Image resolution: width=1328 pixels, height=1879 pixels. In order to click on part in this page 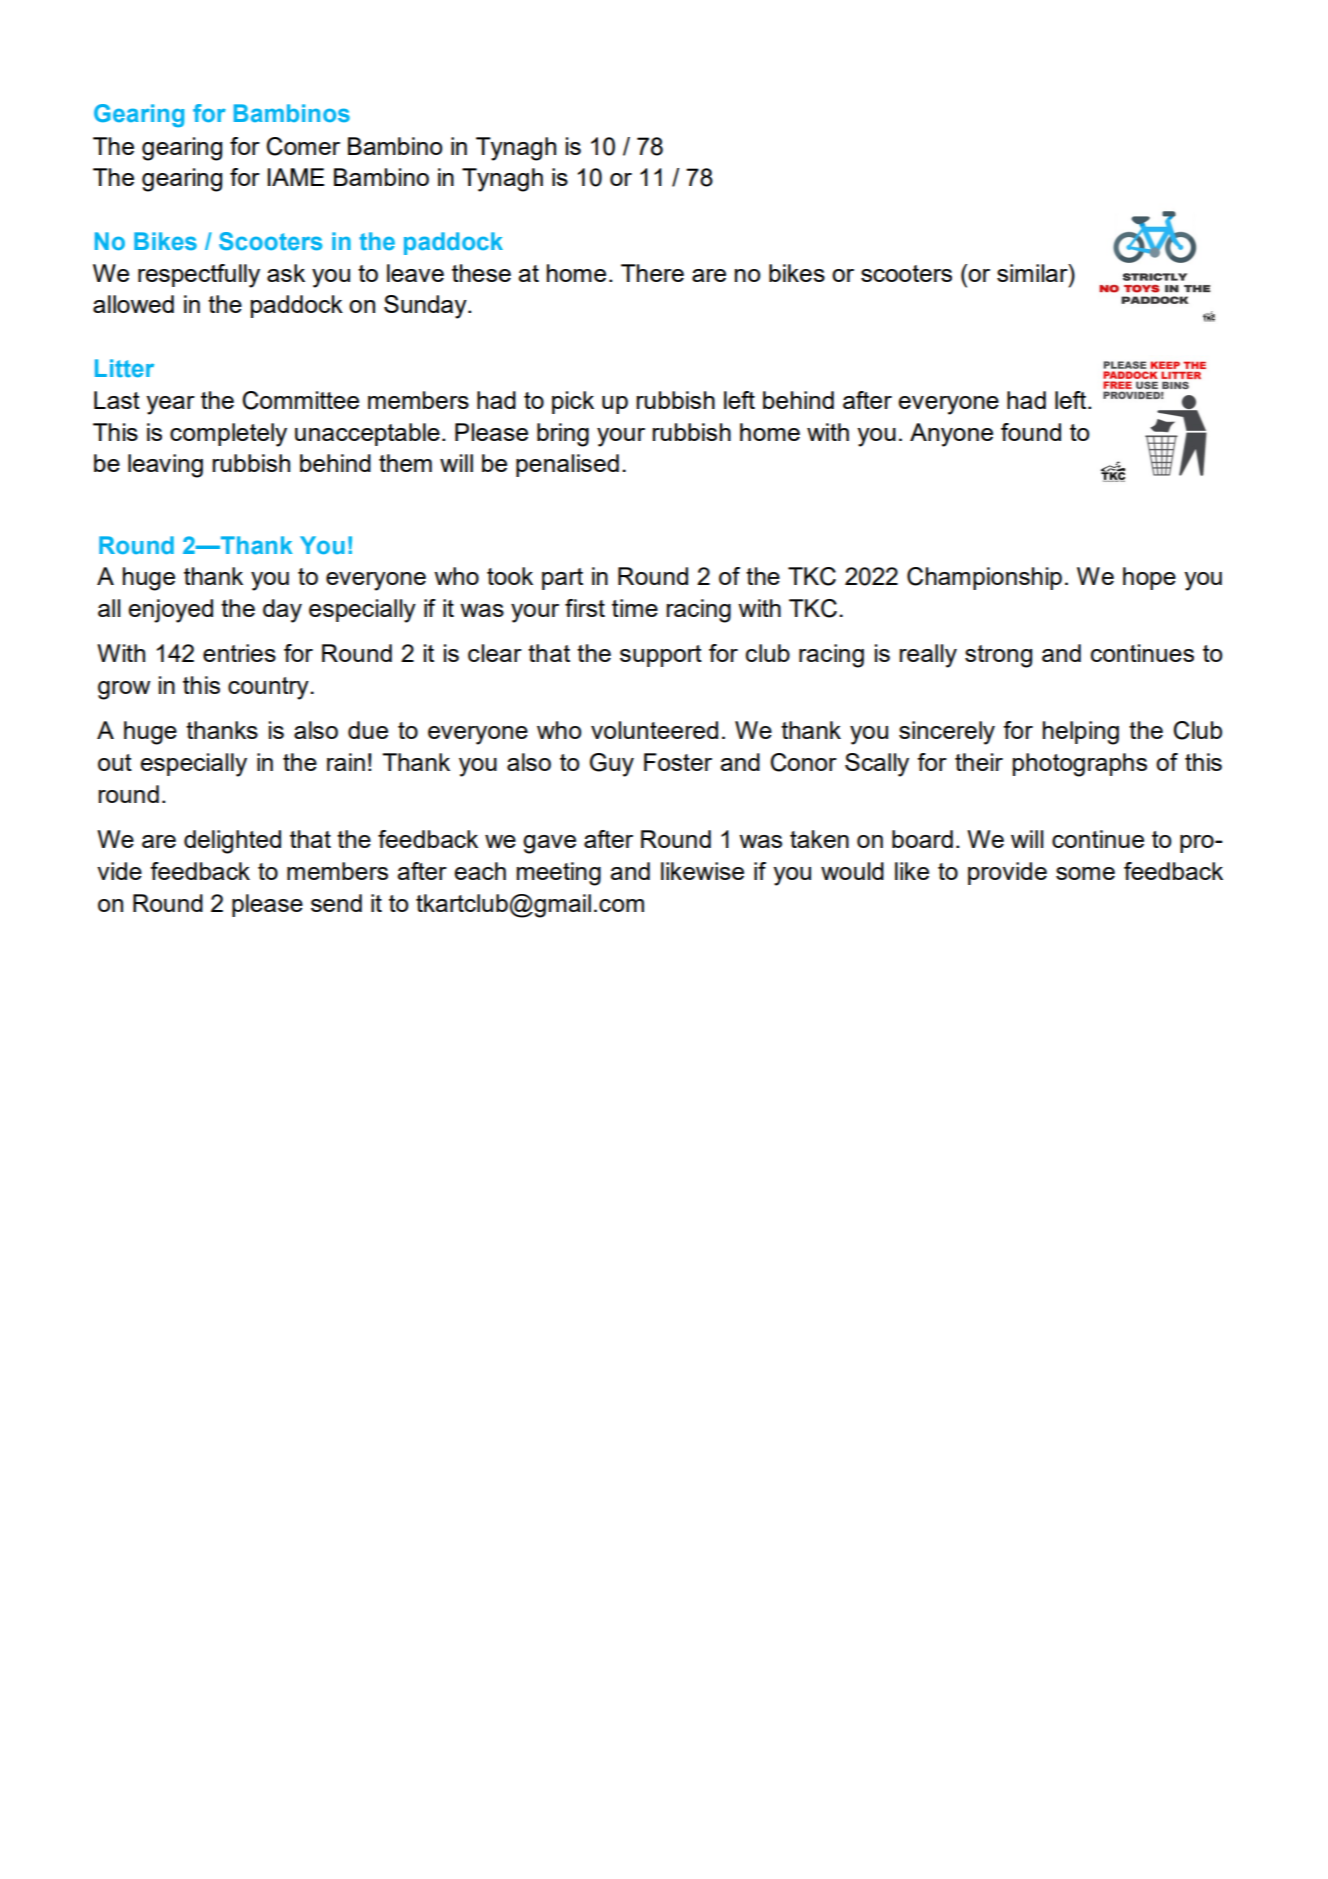, I will do `click(562, 579)`.
